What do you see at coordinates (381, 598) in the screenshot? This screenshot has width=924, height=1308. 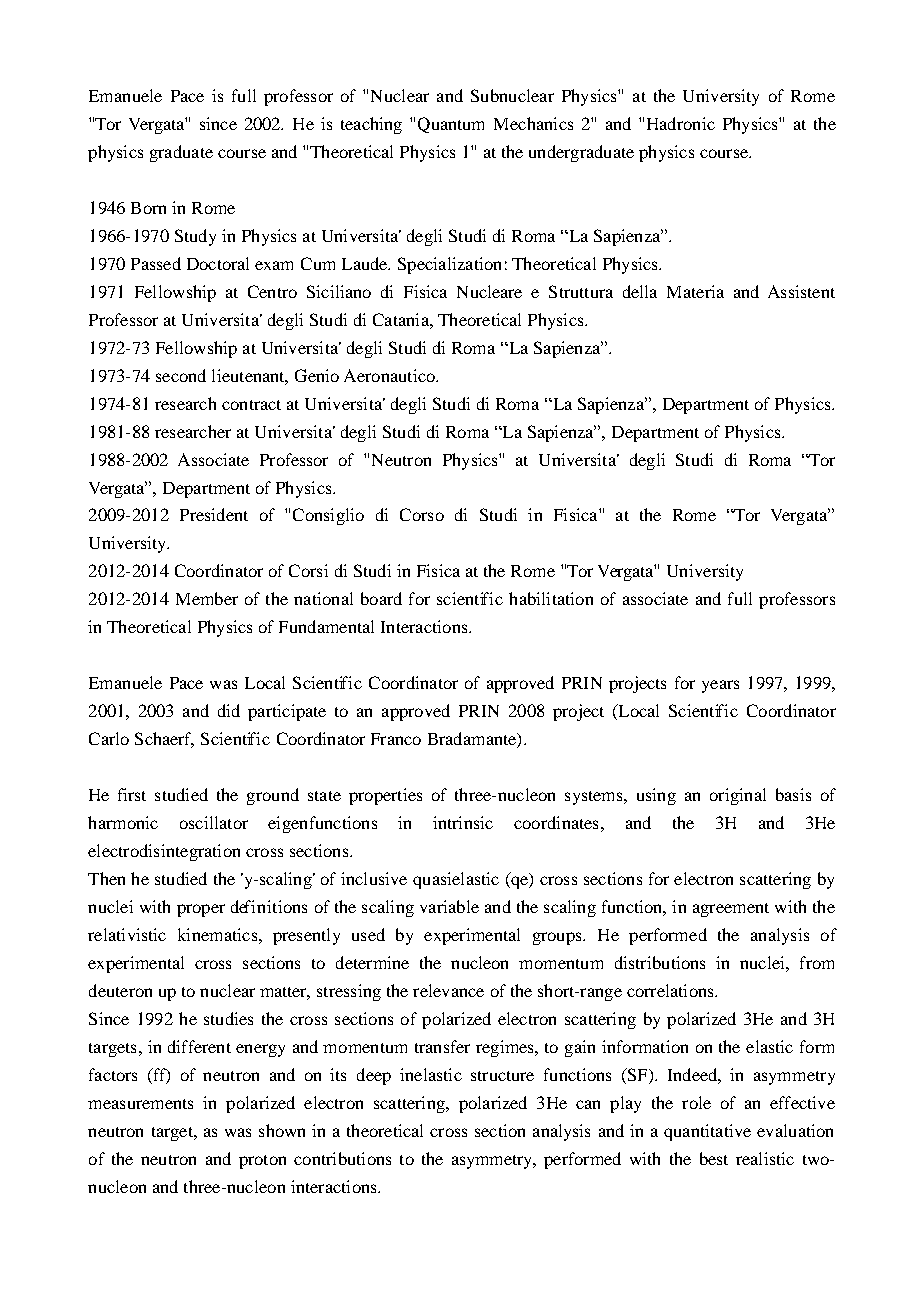 I see `board` at bounding box center [381, 598].
